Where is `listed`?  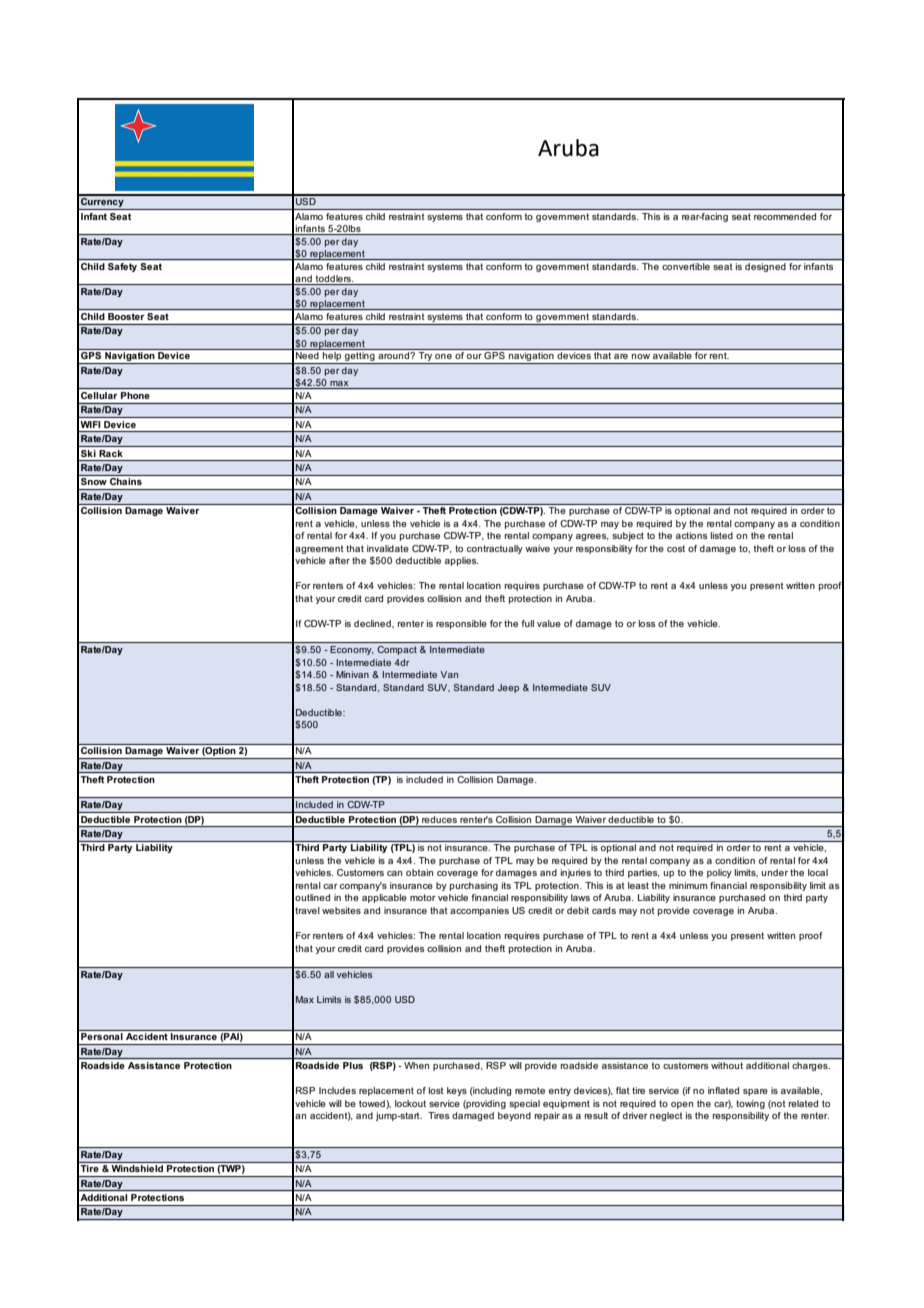
listed is located at coordinates (722, 535).
